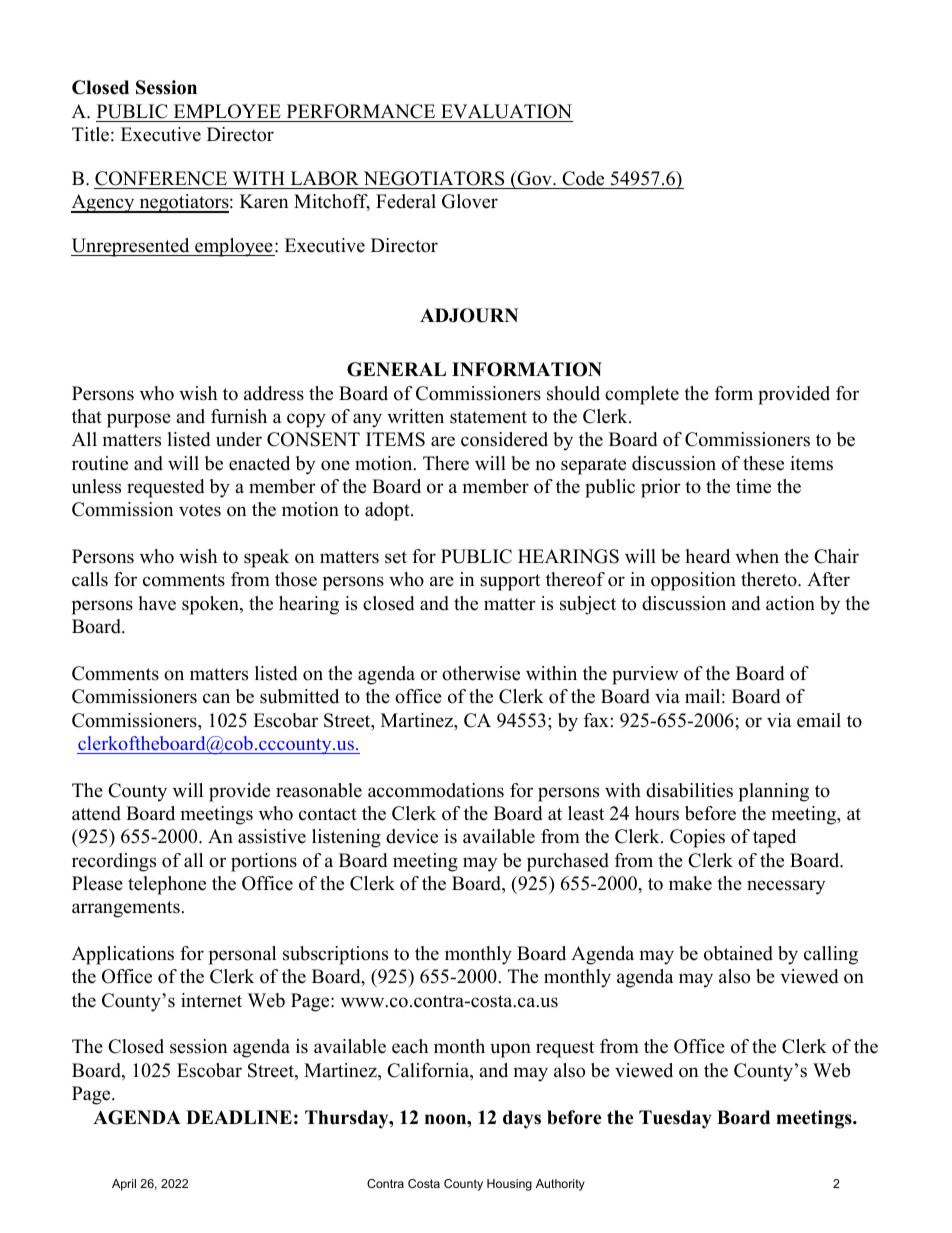 The height and width of the page is (1233, 952). Describe the element at coordinates (124, 1185) in the page. I see `April` at that location.
